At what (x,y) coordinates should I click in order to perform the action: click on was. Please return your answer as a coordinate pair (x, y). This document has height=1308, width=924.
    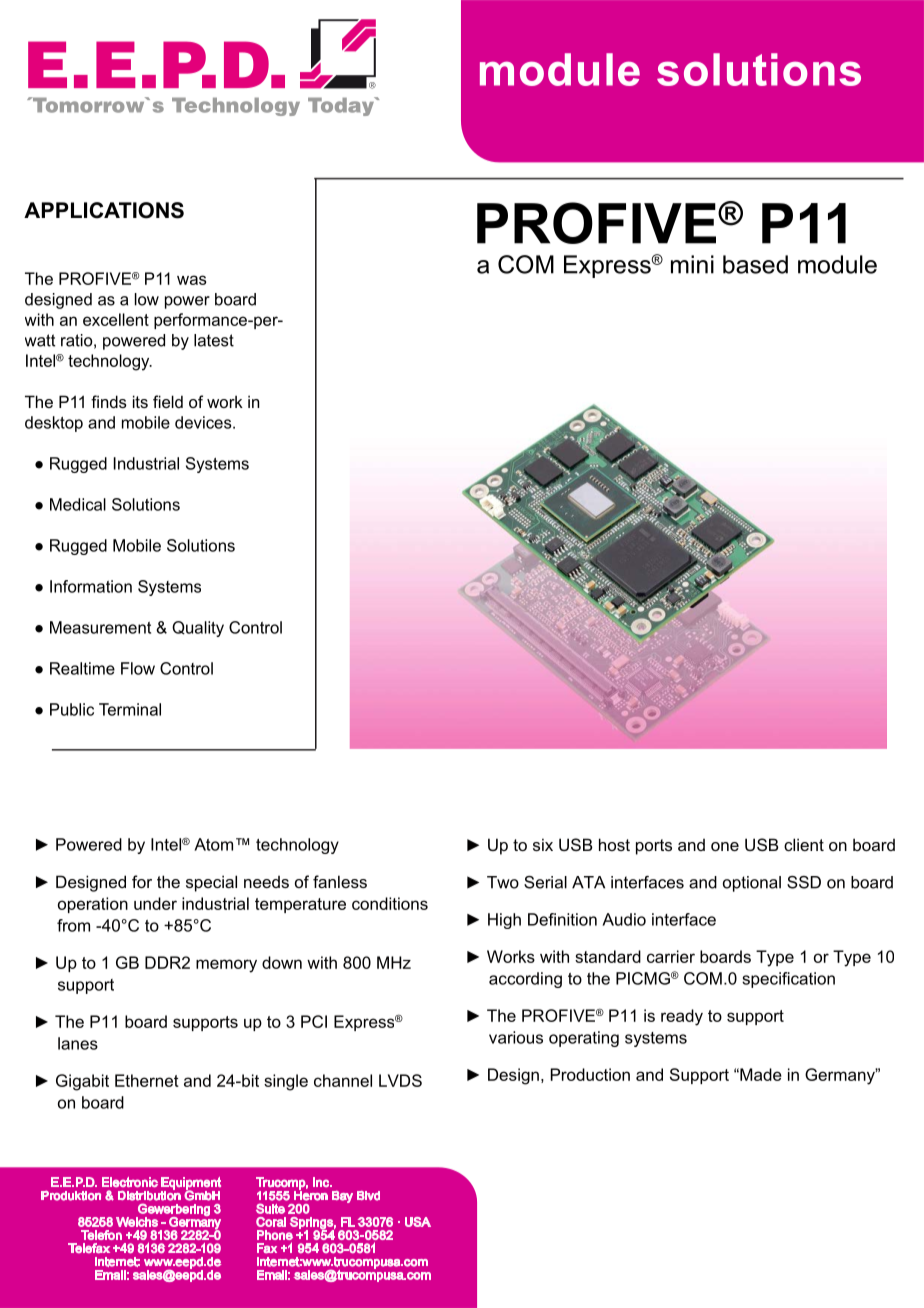
    Looking at the image, I should click on (191, 280).
